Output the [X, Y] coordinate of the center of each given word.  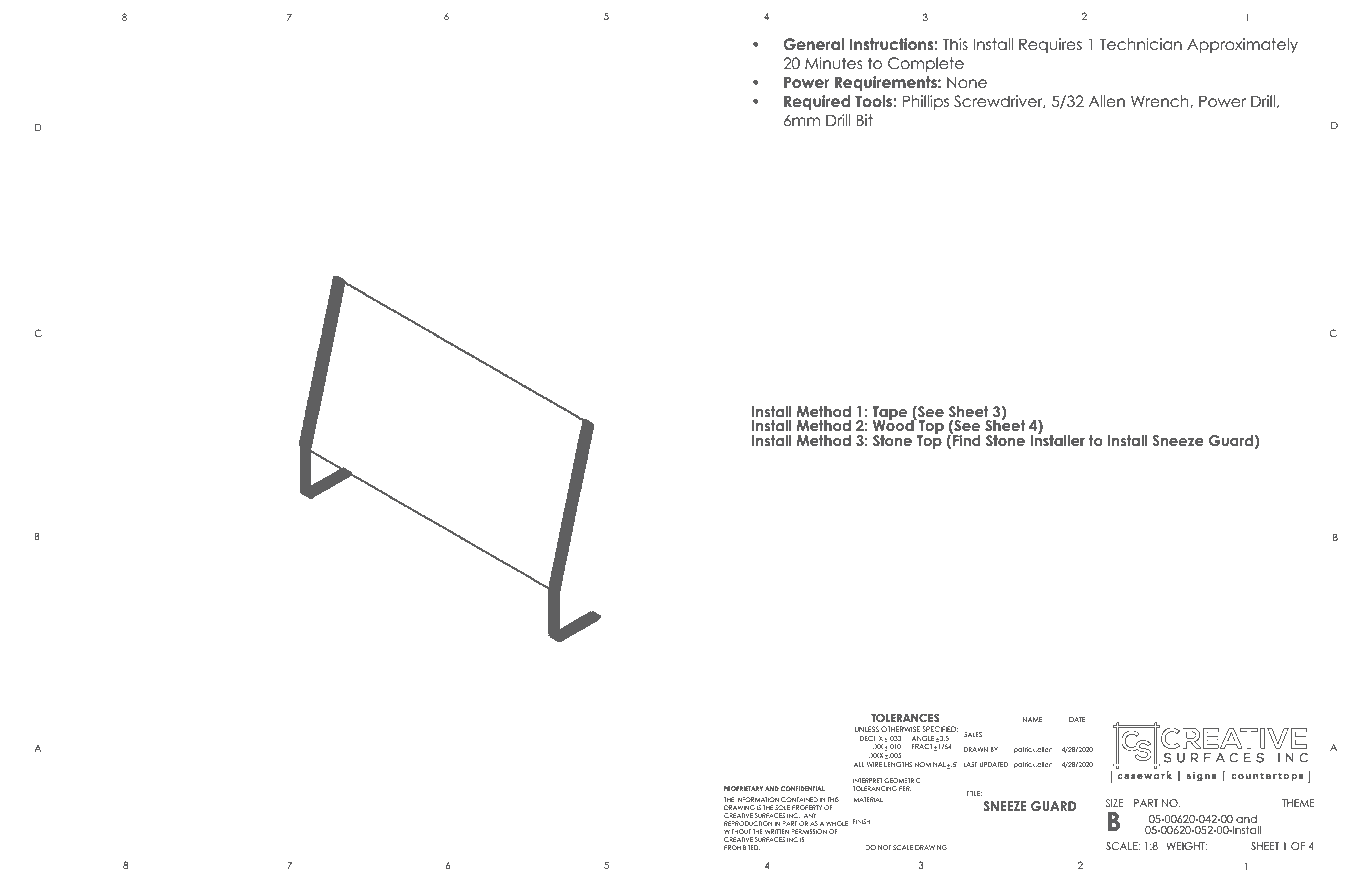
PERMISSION [809, 831]
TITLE [974, 793]
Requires [1050, 45]
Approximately [1242, 45]
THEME [1298, 803]
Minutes [833, 63]
